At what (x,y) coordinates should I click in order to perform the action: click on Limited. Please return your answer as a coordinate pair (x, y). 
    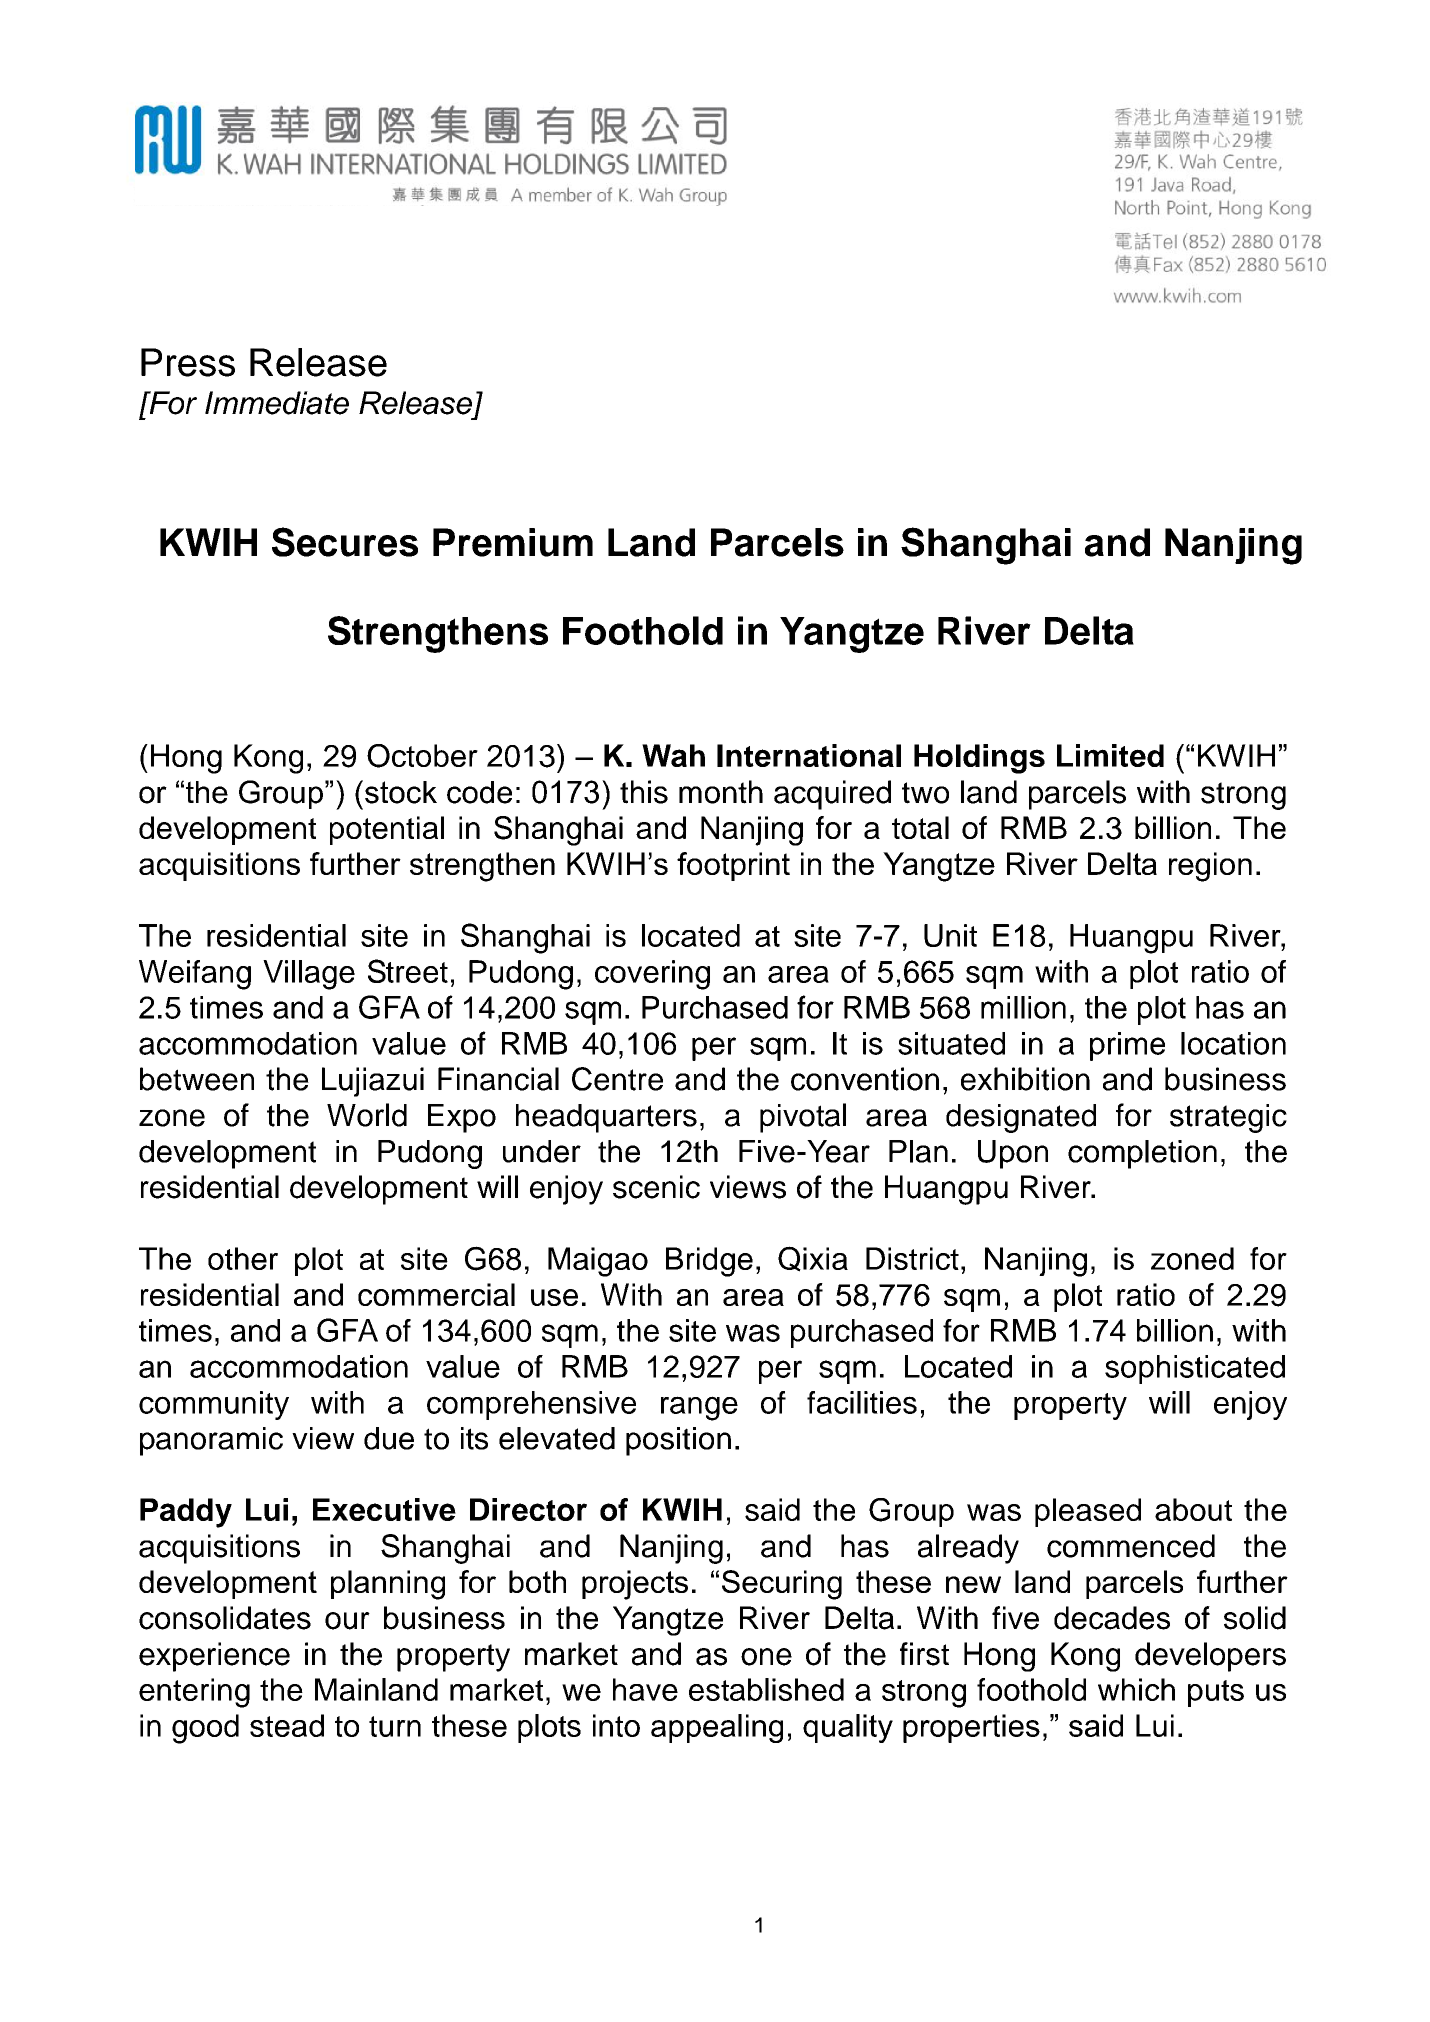
    Looking at the image, I should click on (1110, 755).
